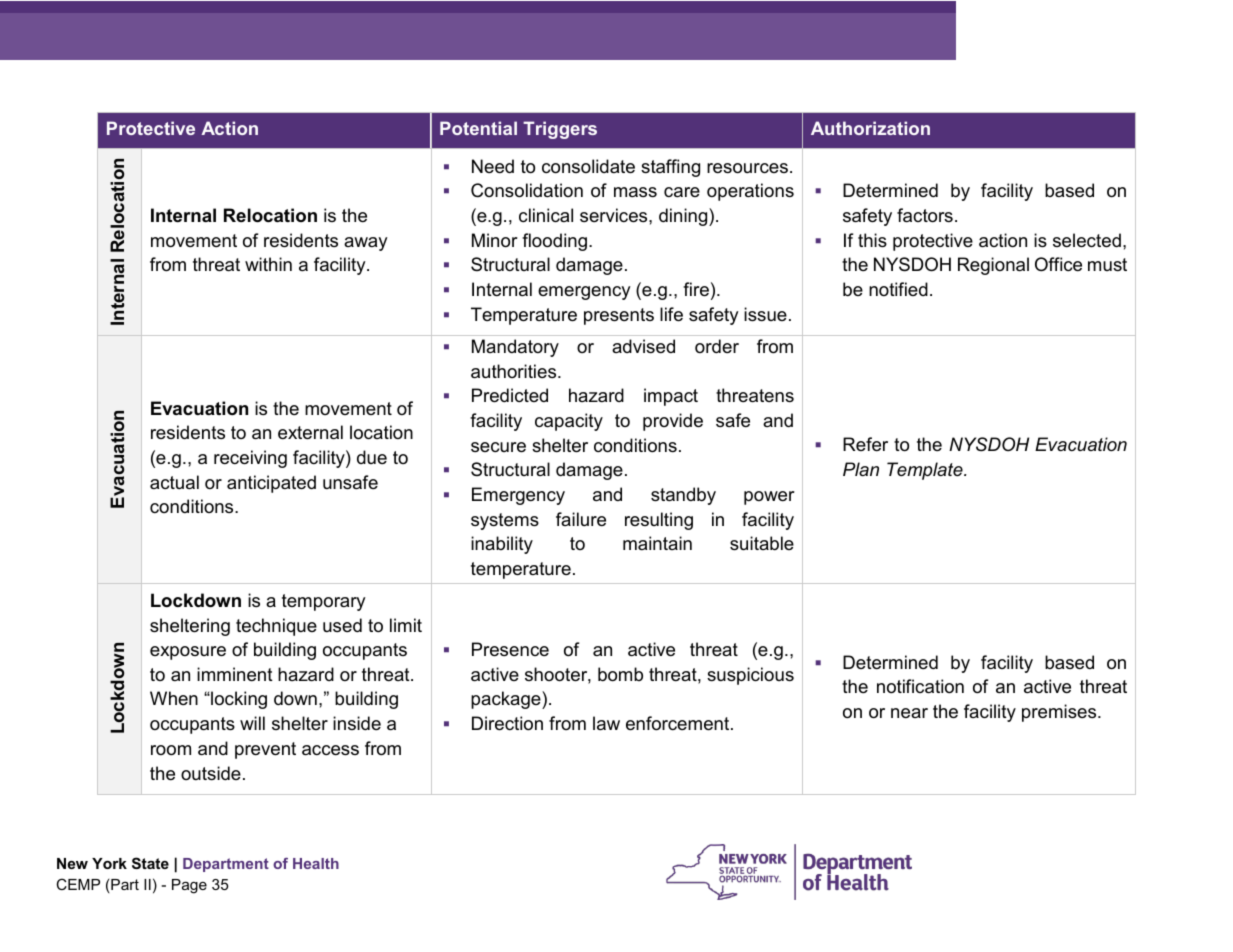  Describe the element at coordinates (581, 519) in the screenshot. I see `failure` at that location.
